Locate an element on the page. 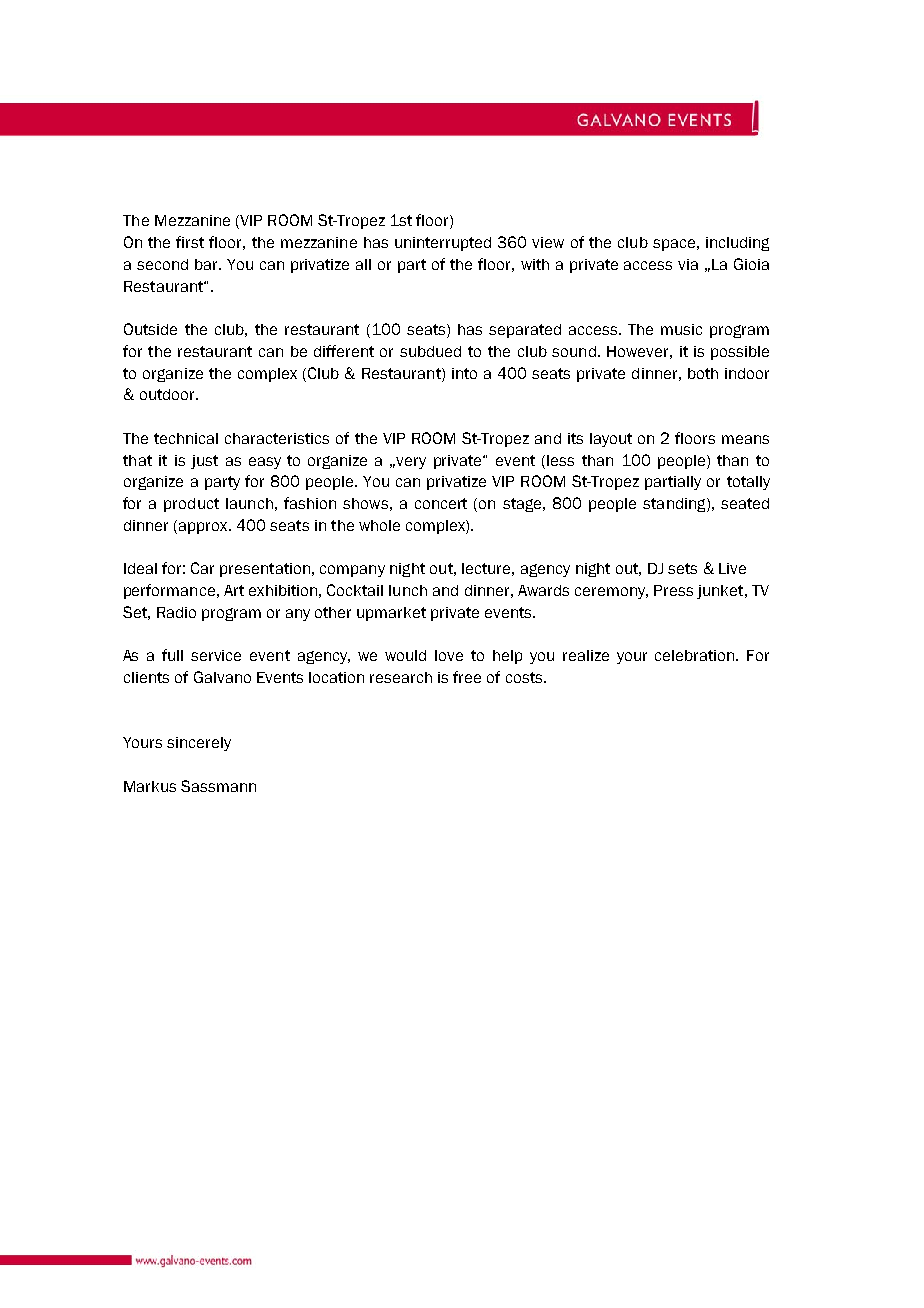 This document has width=924, height=1308. via is located at coordinates (688, 264).
